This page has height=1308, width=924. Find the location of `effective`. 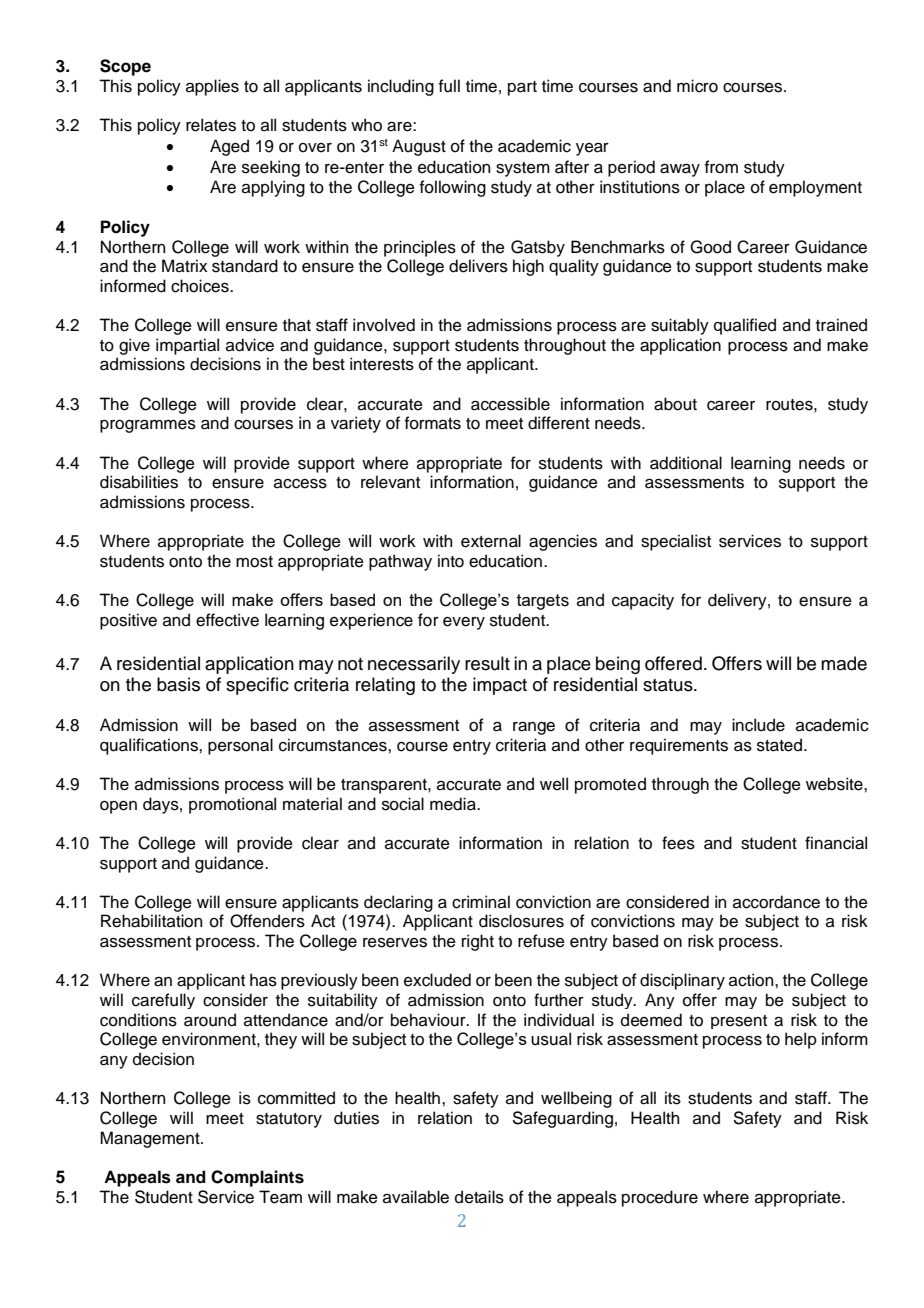

effective is located at coordinates (227, 620).
